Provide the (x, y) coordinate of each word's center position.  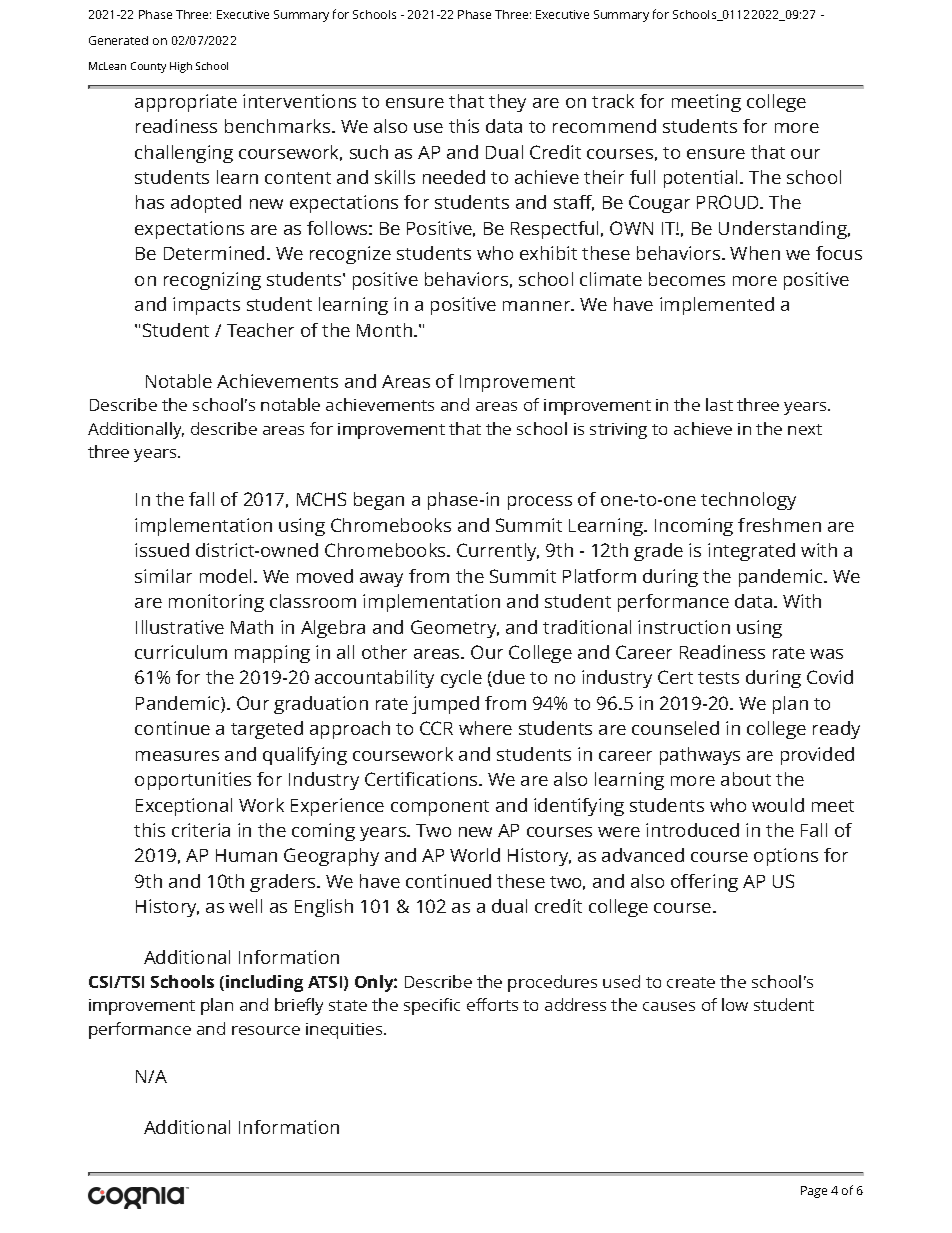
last (719, 404)
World (475, 855)
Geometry (455, 629)
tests (718, 678)
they (507, 103)
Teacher (260, 330)
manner (538, 306)
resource (266, 1030)
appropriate (186, 103)
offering (704, 883)
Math (252, 627)
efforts (492, 1004)
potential (702, 179)
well (245, 906)
